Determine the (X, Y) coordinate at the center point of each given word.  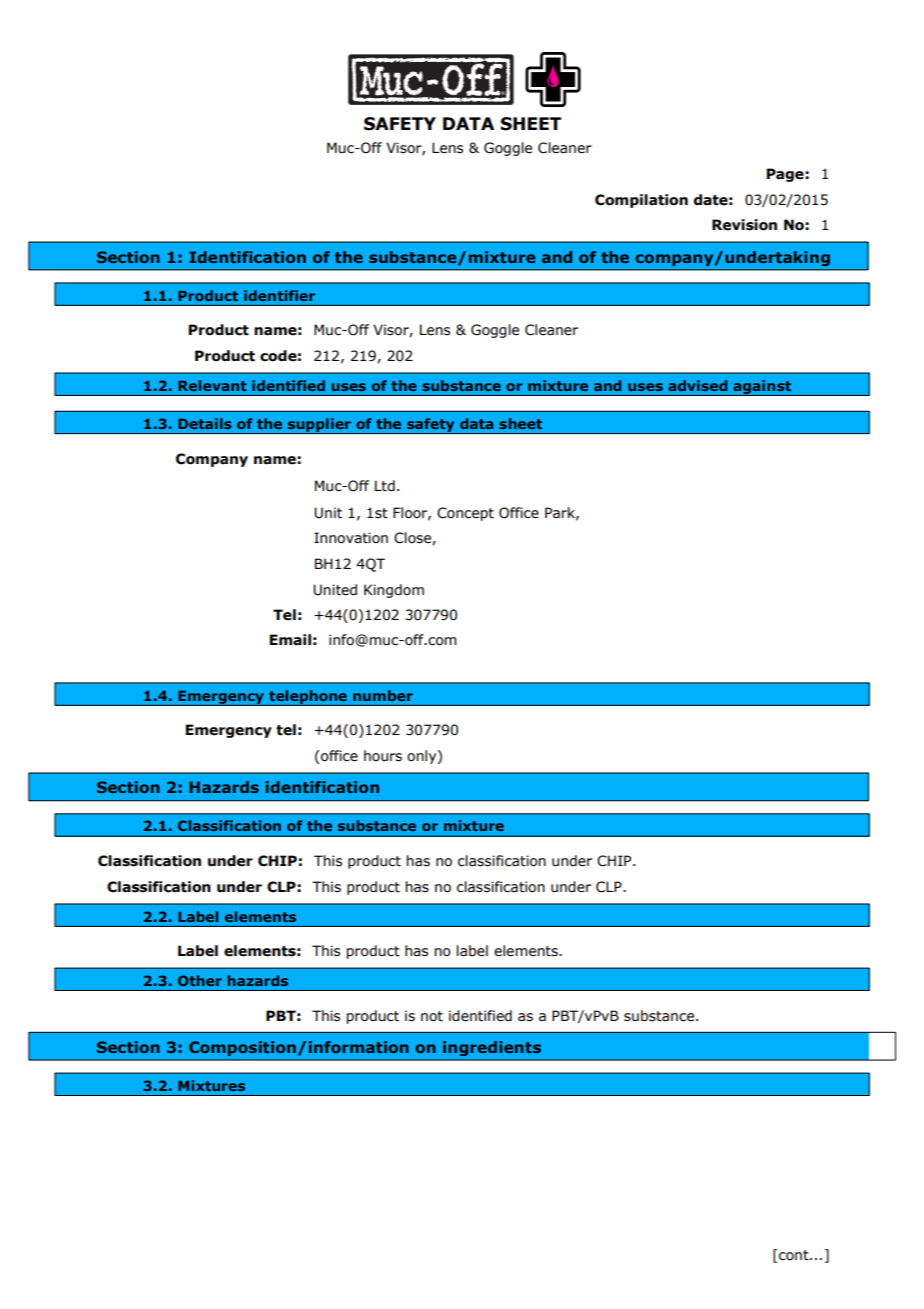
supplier (319, 426)
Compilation (641, 201)
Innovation (351, 538)
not (432, 1016)
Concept (465, 514)
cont (794, 1255)
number (383, 695)
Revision (744, 225)
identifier (279, 295)
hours (383, 756)
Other (200, 980)
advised (697, 385)
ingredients (492, 1048)
